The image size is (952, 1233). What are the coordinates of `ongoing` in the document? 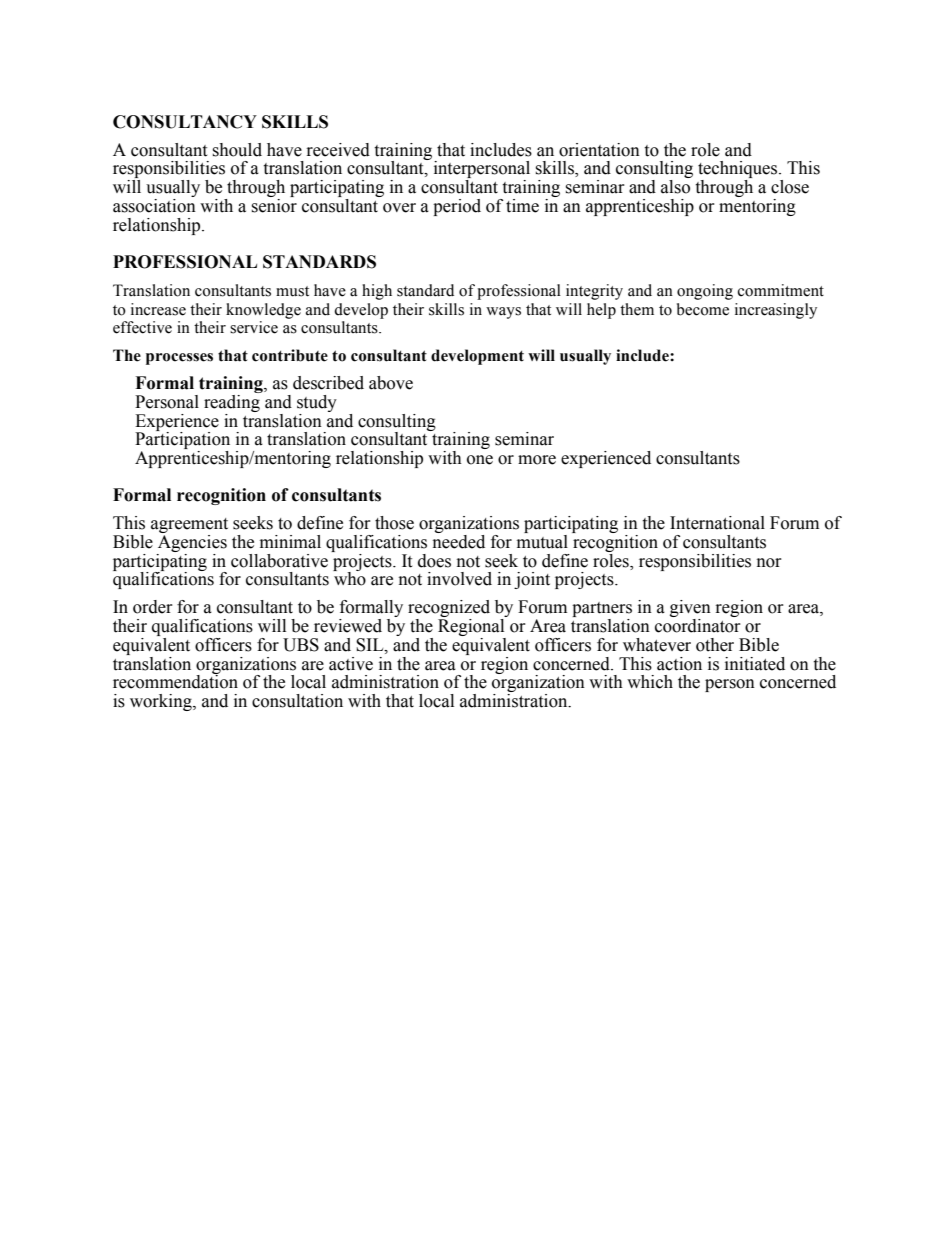 It's located at (705, 292).
